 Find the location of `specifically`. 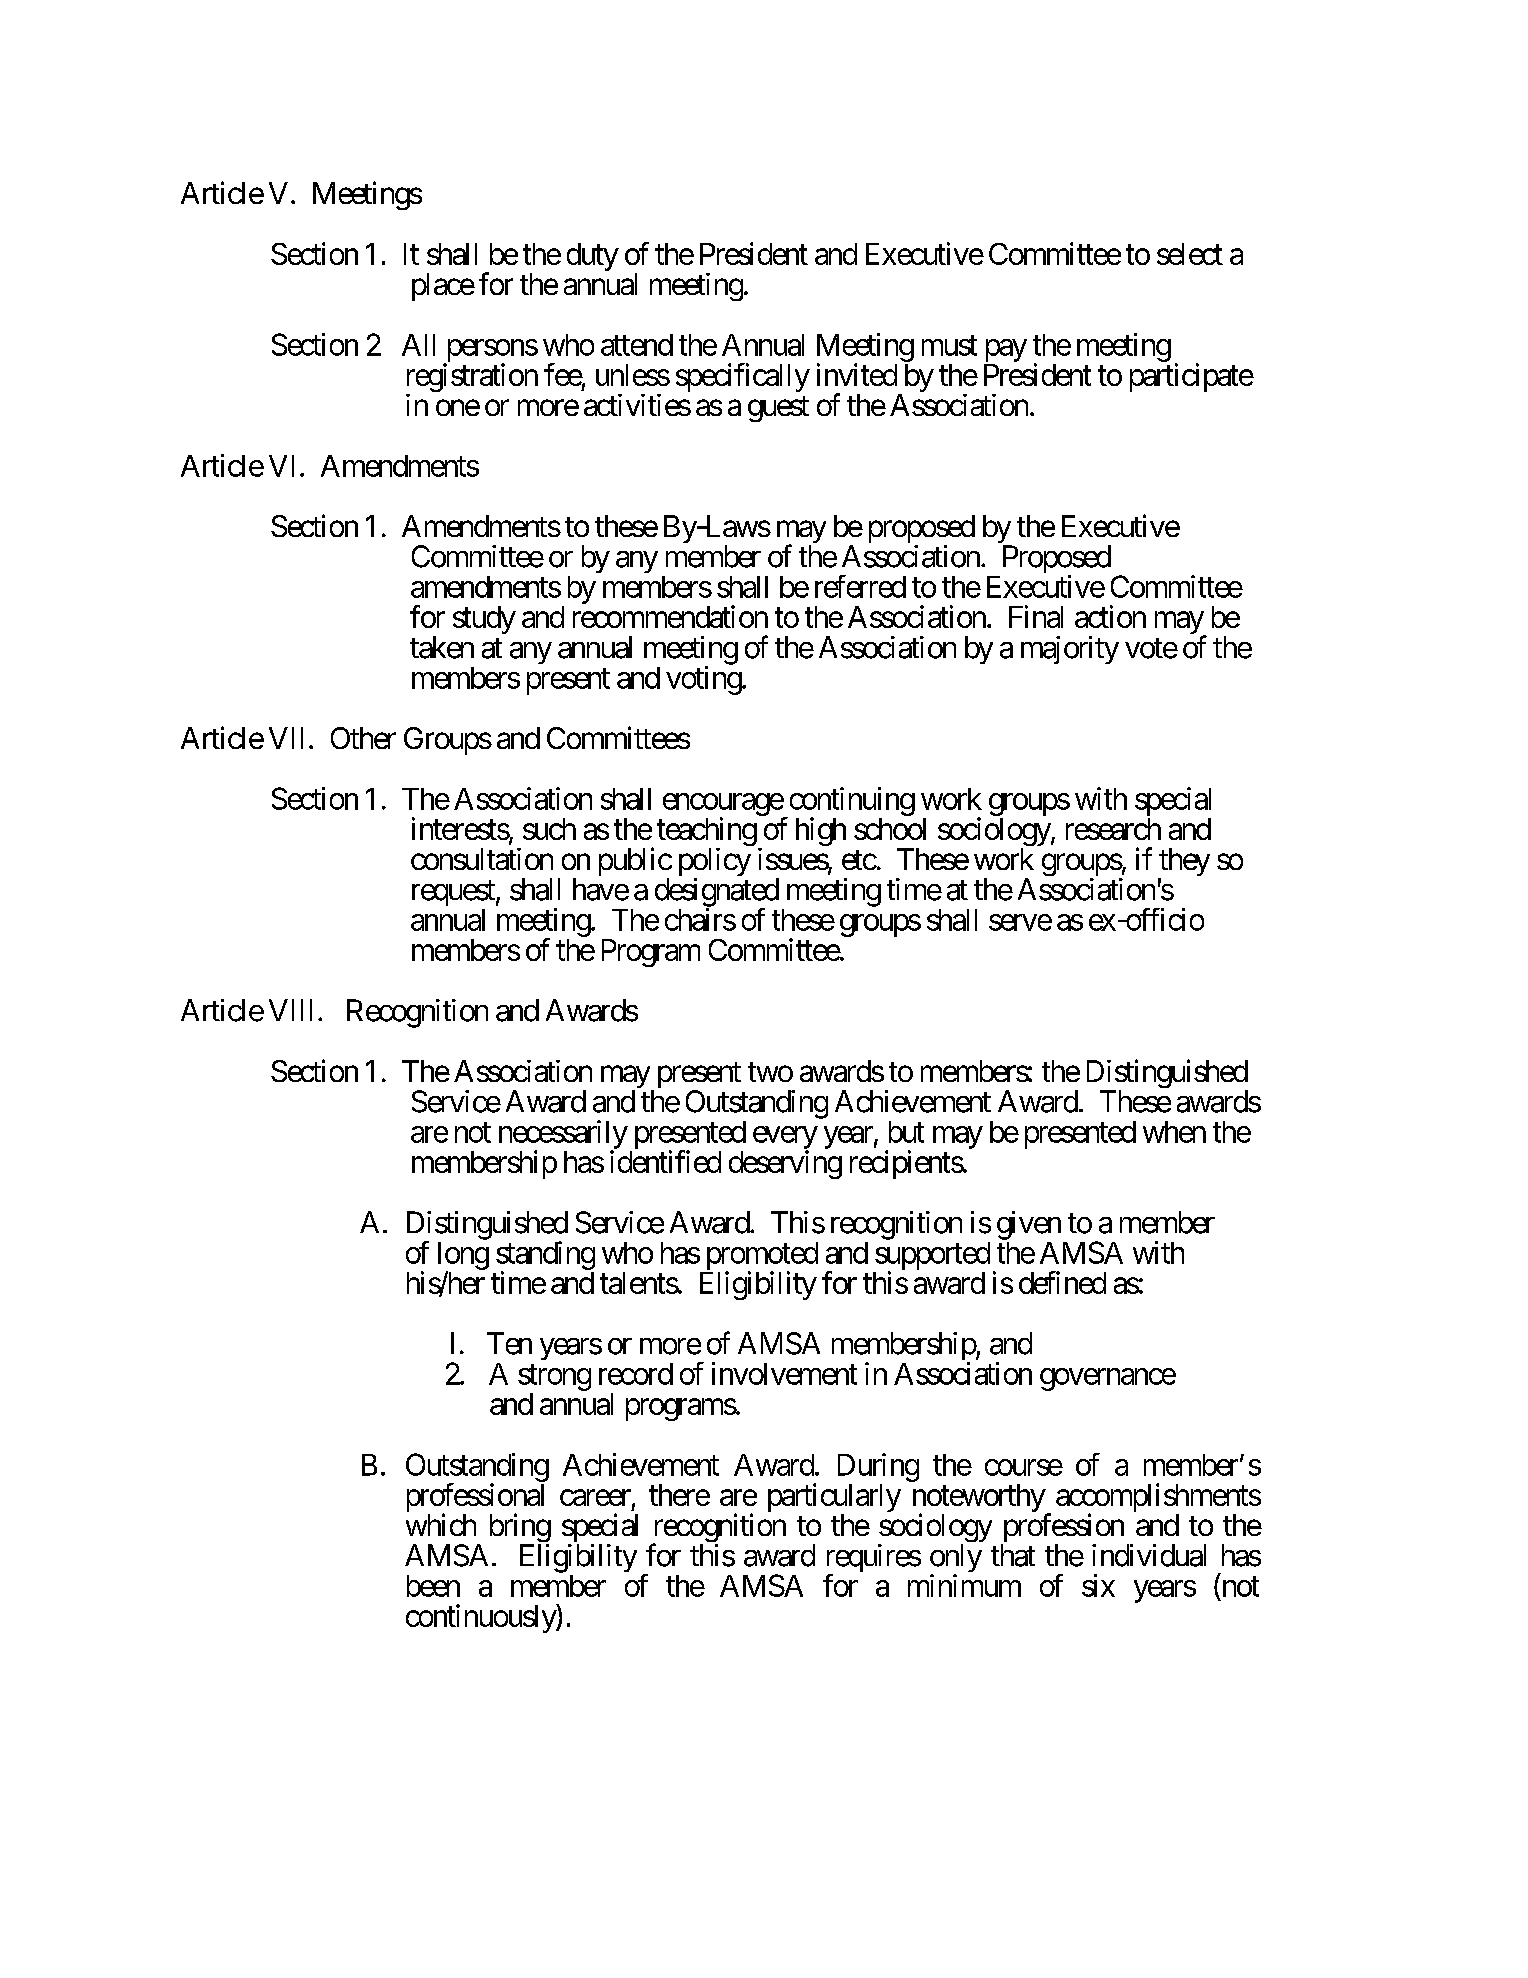

specifically is located at coordinates (743, 377).
